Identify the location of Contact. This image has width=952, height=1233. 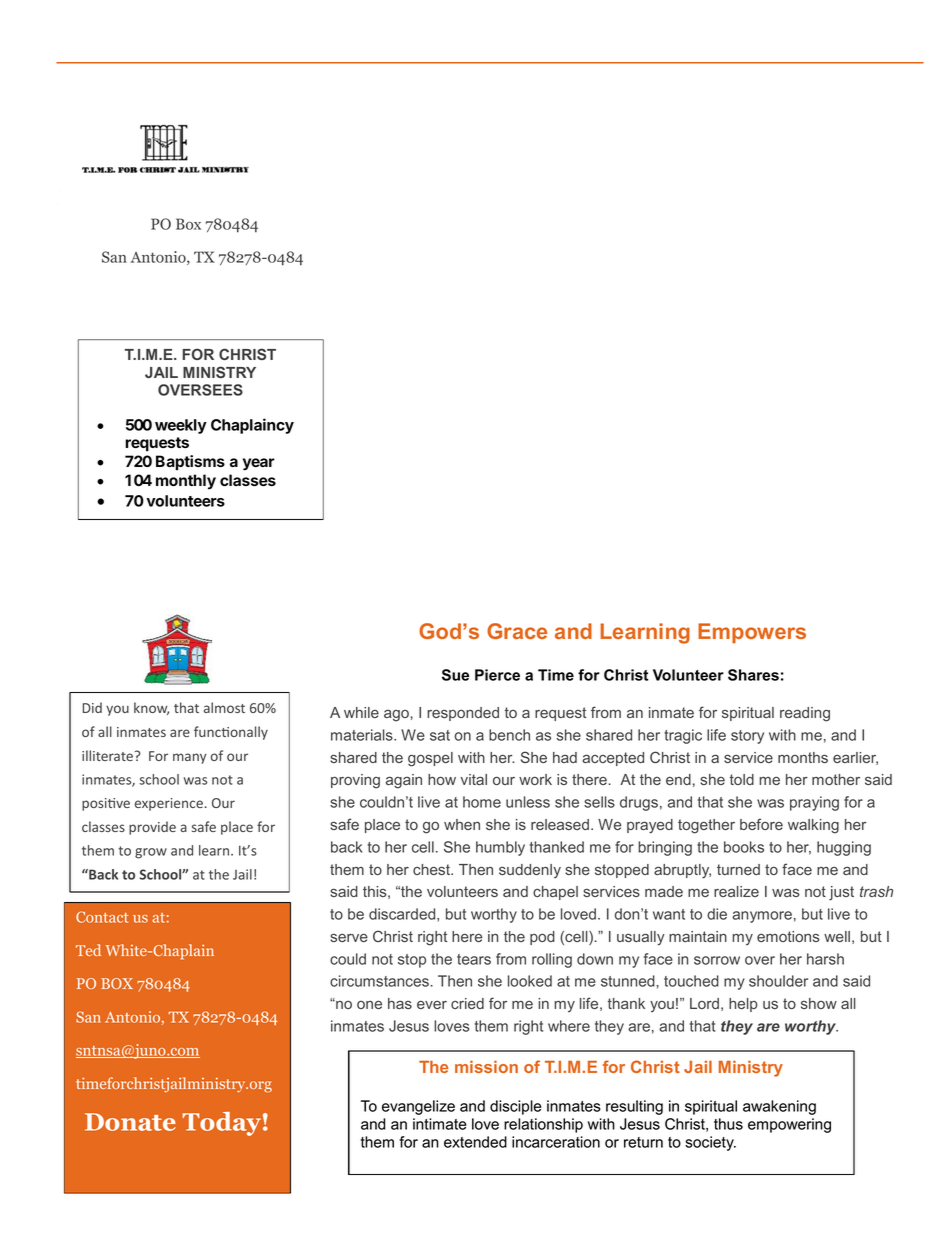
(102, 917).
